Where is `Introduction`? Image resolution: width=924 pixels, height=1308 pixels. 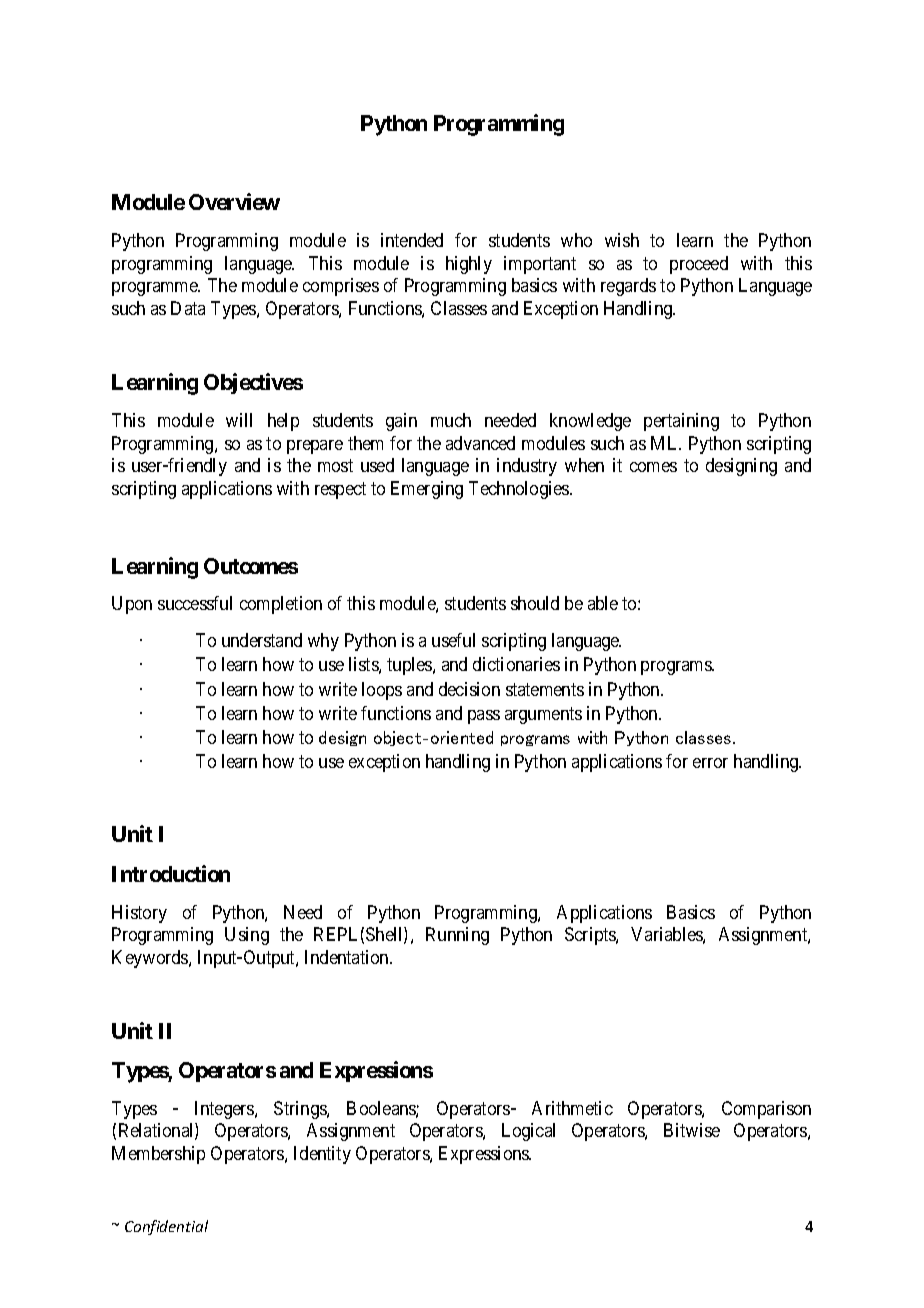 Introduction is located at coordinates (171, 873).
